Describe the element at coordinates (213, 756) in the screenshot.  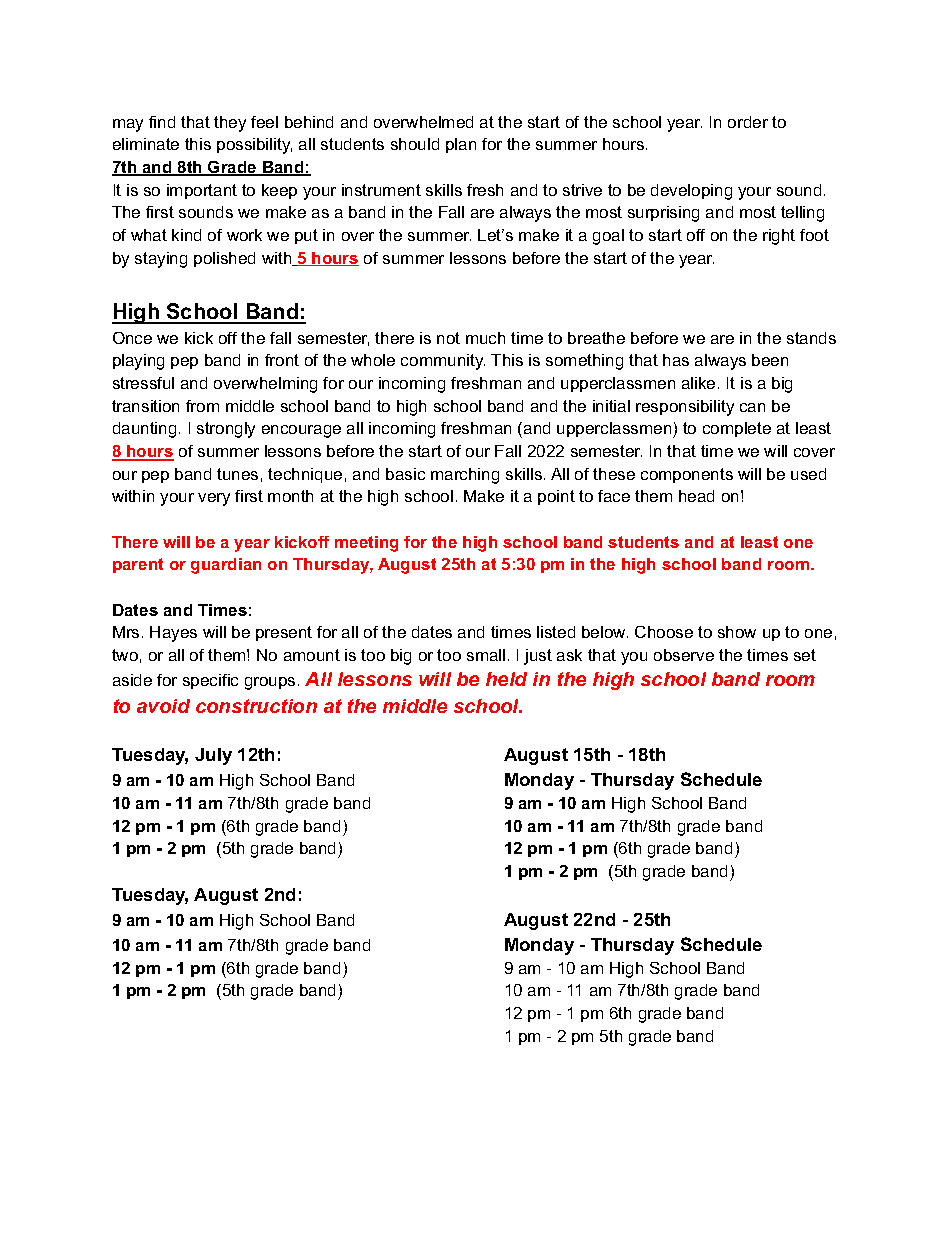
I see `July` at that location.
